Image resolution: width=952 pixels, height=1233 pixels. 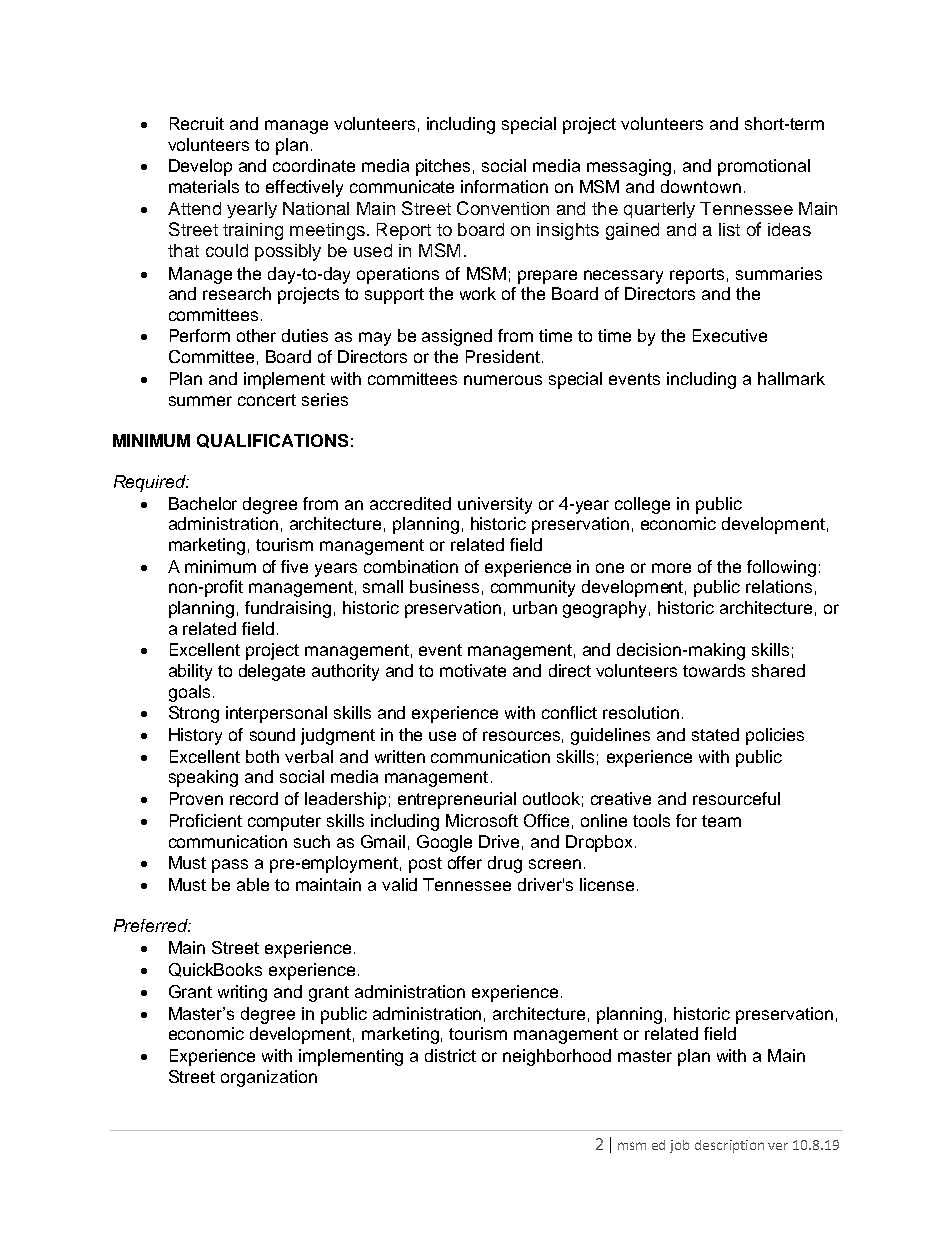 I want to click on organization, so click(x=269, y=1078).
